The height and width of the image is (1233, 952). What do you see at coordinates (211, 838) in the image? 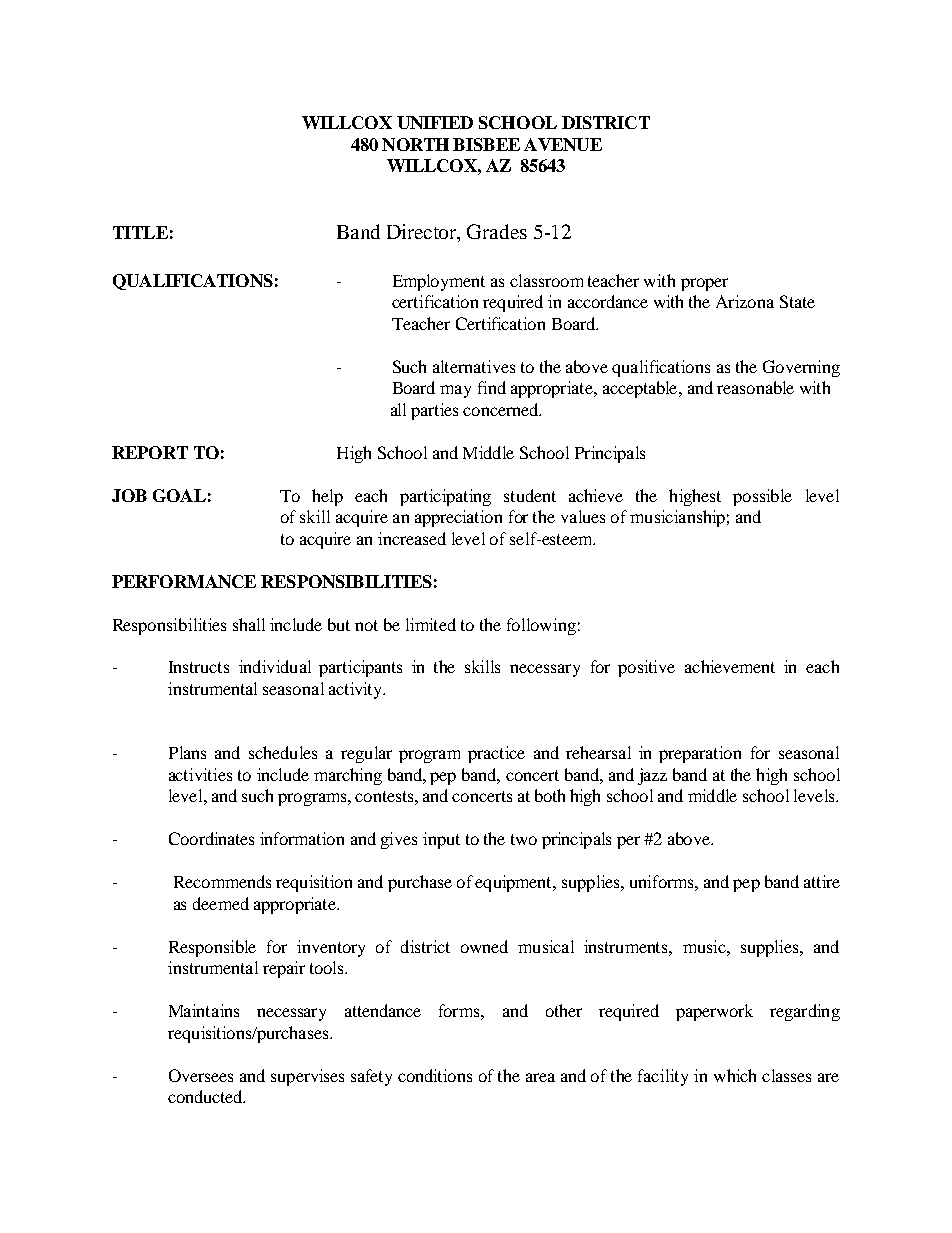
I see `Coordinates` at bounding box center [211, 838].
